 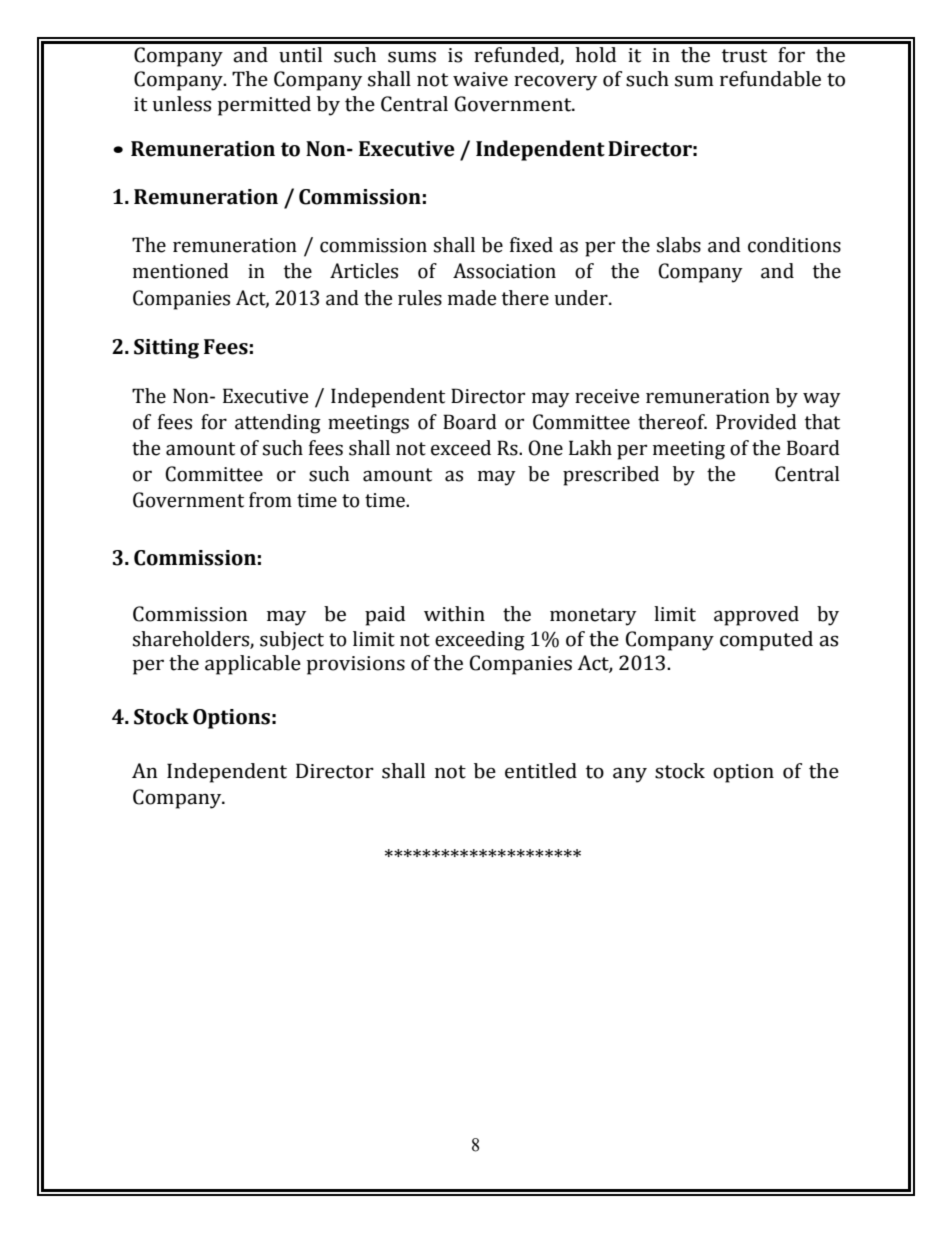 I want to click on applicable, so click(x=253, y=665).
